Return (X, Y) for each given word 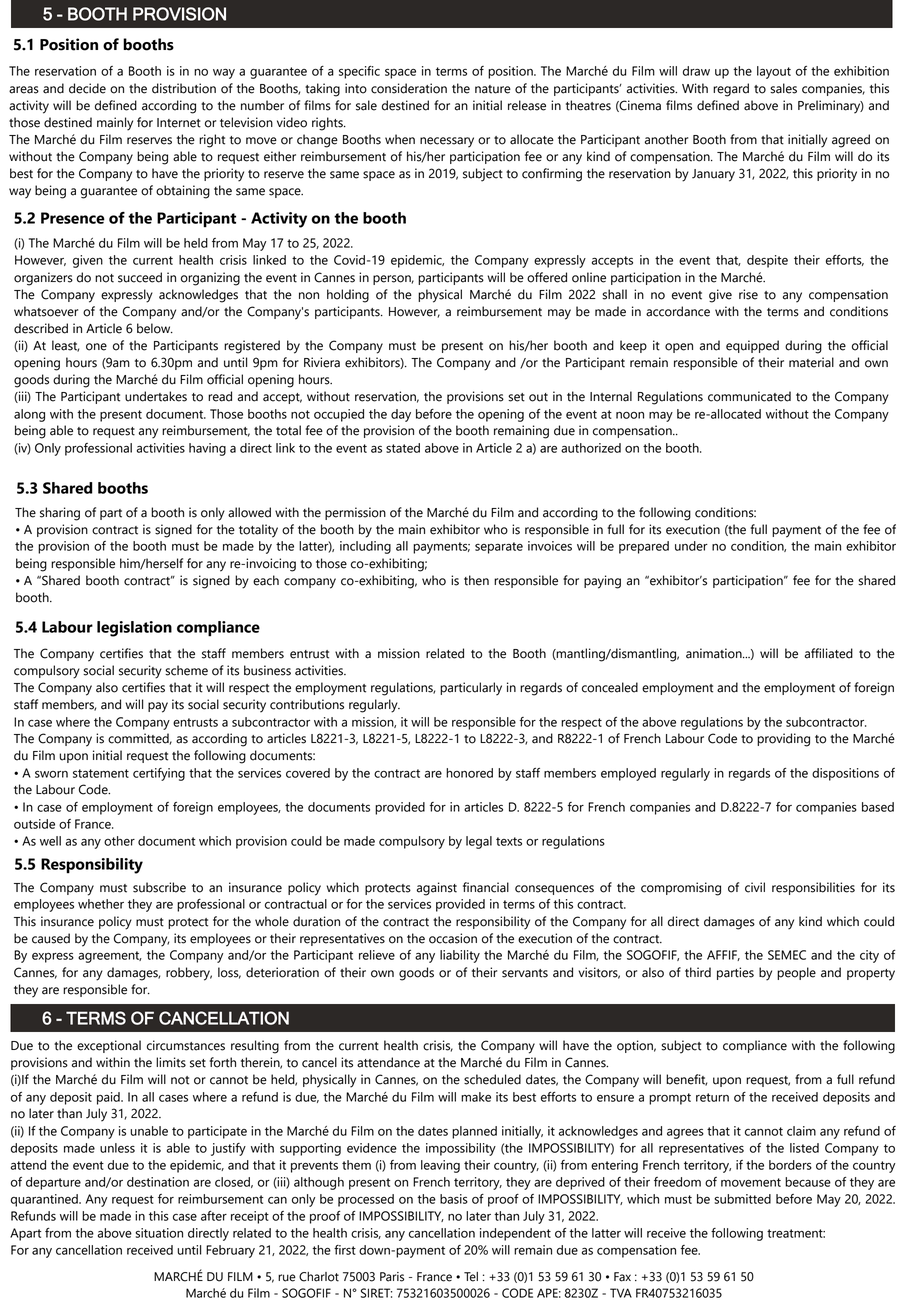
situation (159, 1233)
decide (87, 88)
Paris (392, 1277)
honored (469, 773)
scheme (186, 670)
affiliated (829, 653)
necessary (447, 142)
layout (774, 72)
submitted (742, 1199)
